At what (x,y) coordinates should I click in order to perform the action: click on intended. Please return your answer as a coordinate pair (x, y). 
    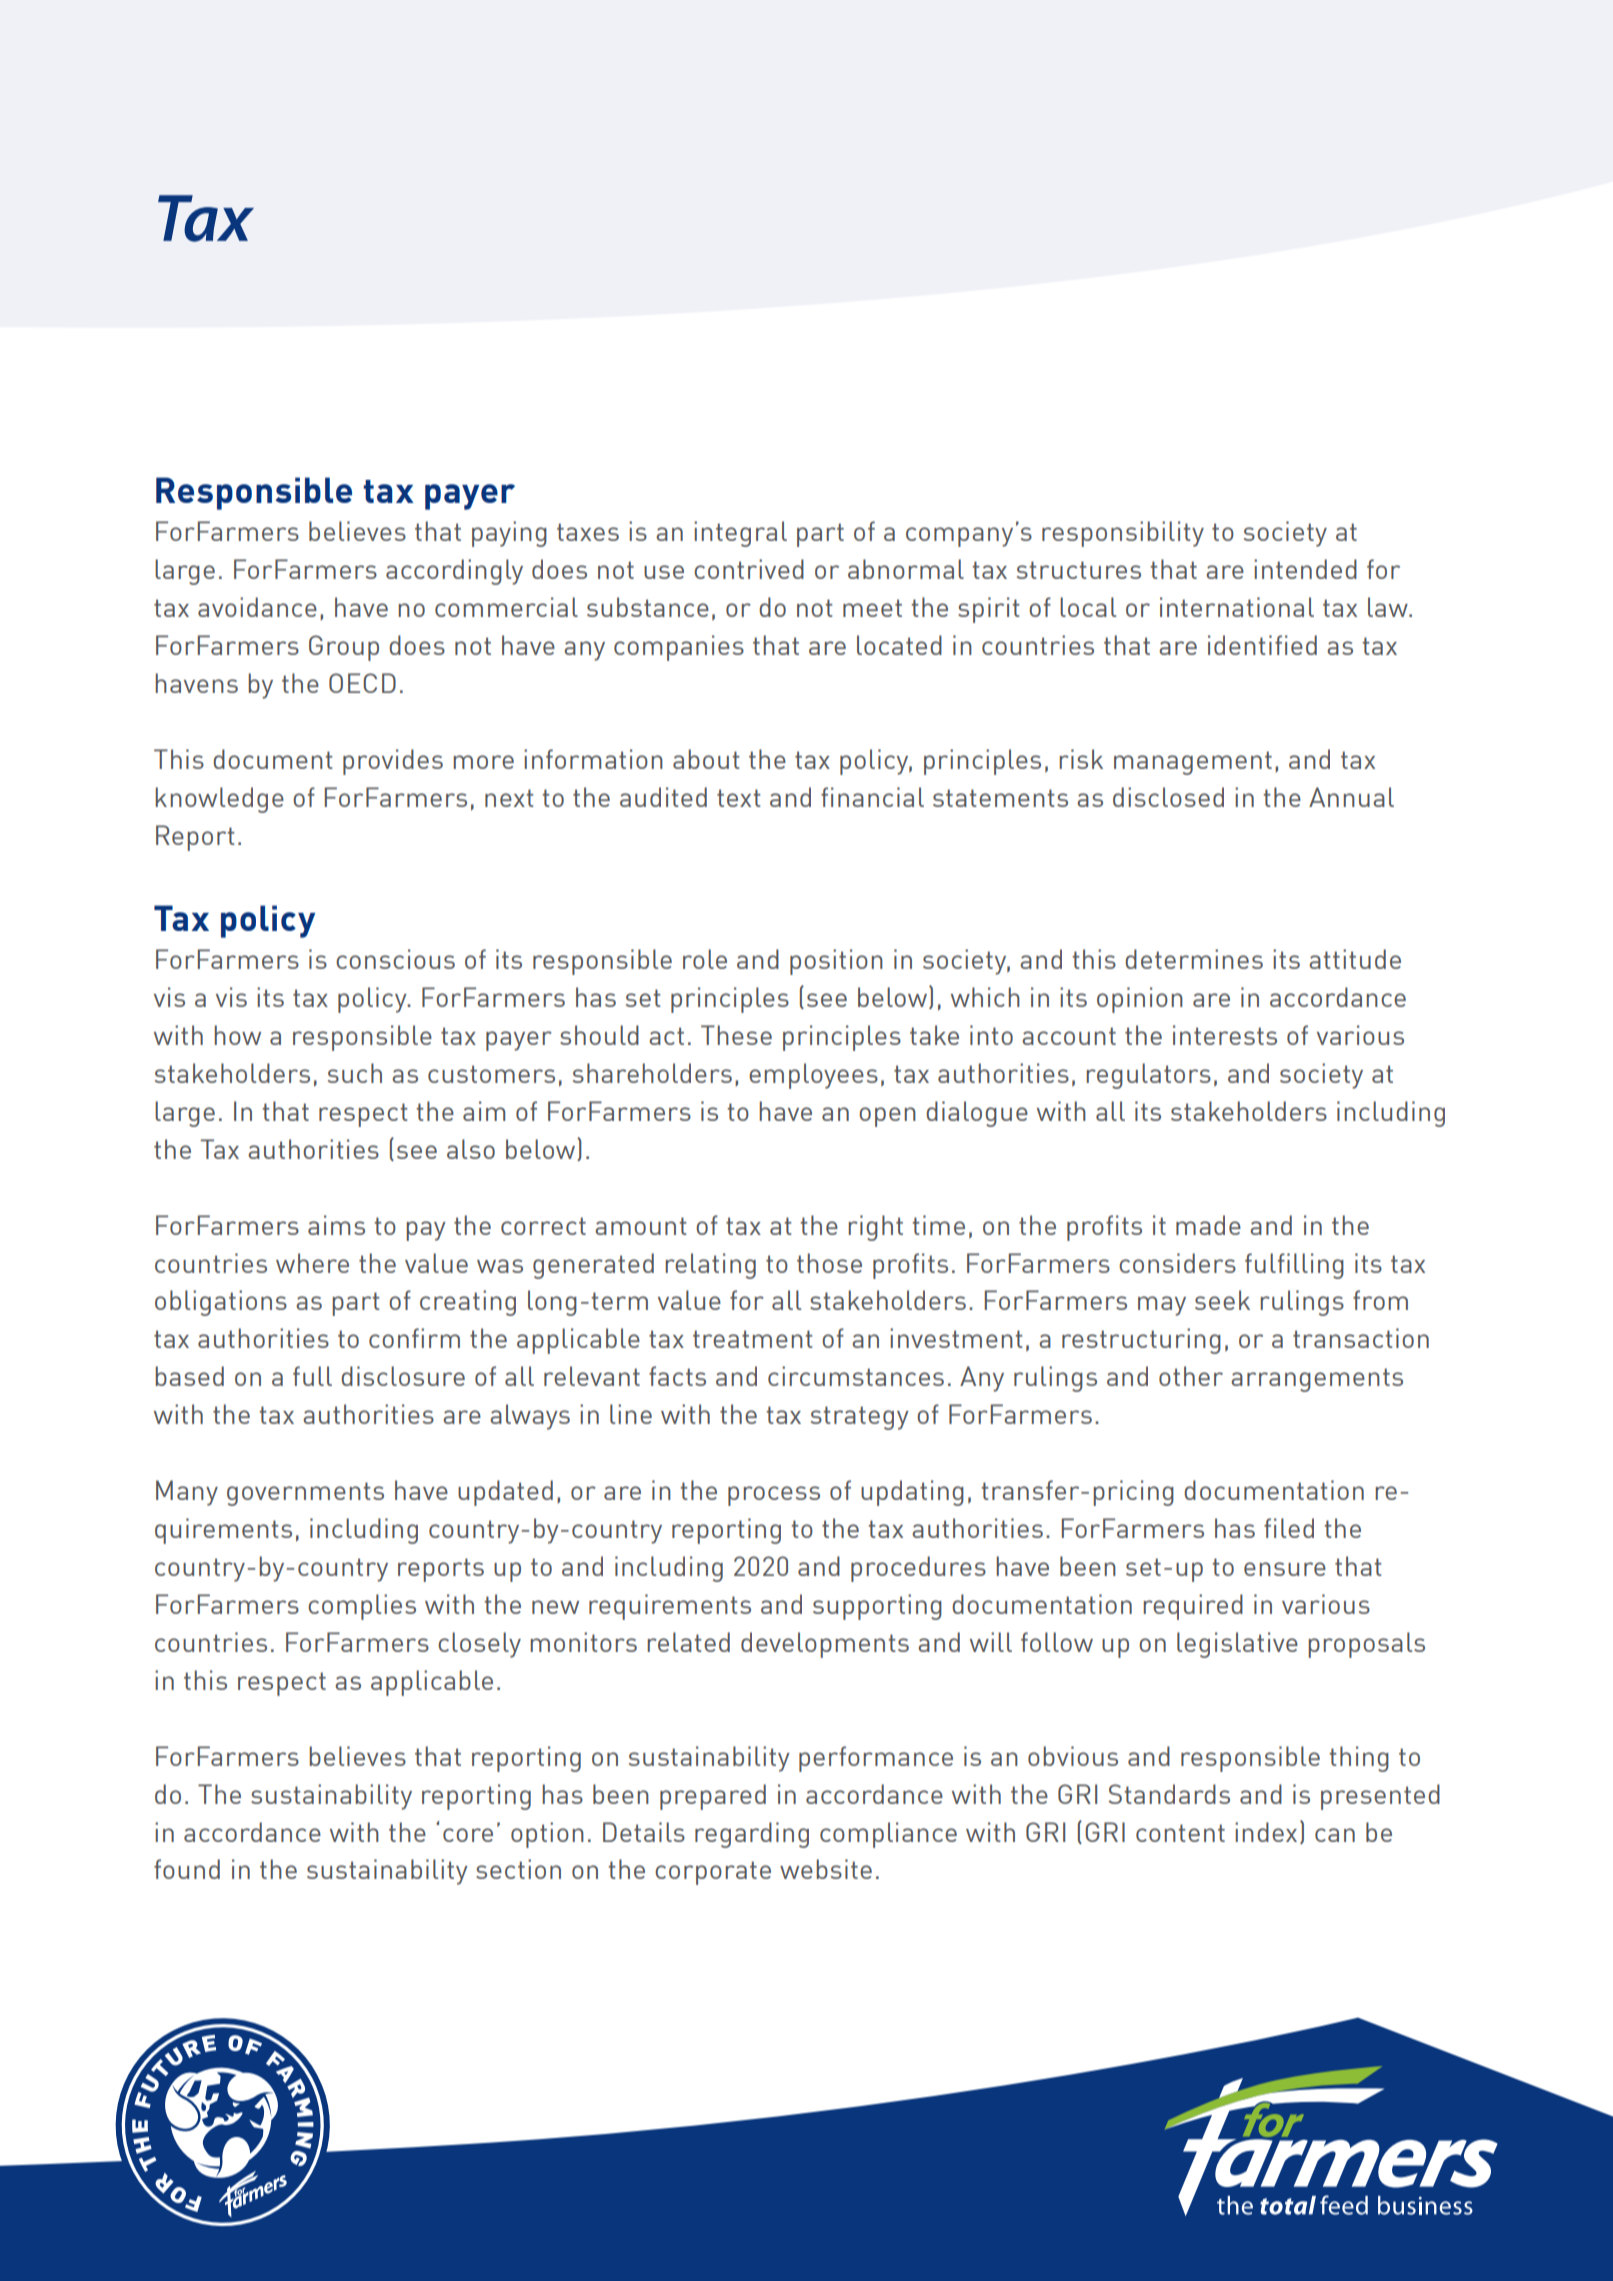
    Looking at the image, I should click on (1305, 569).
